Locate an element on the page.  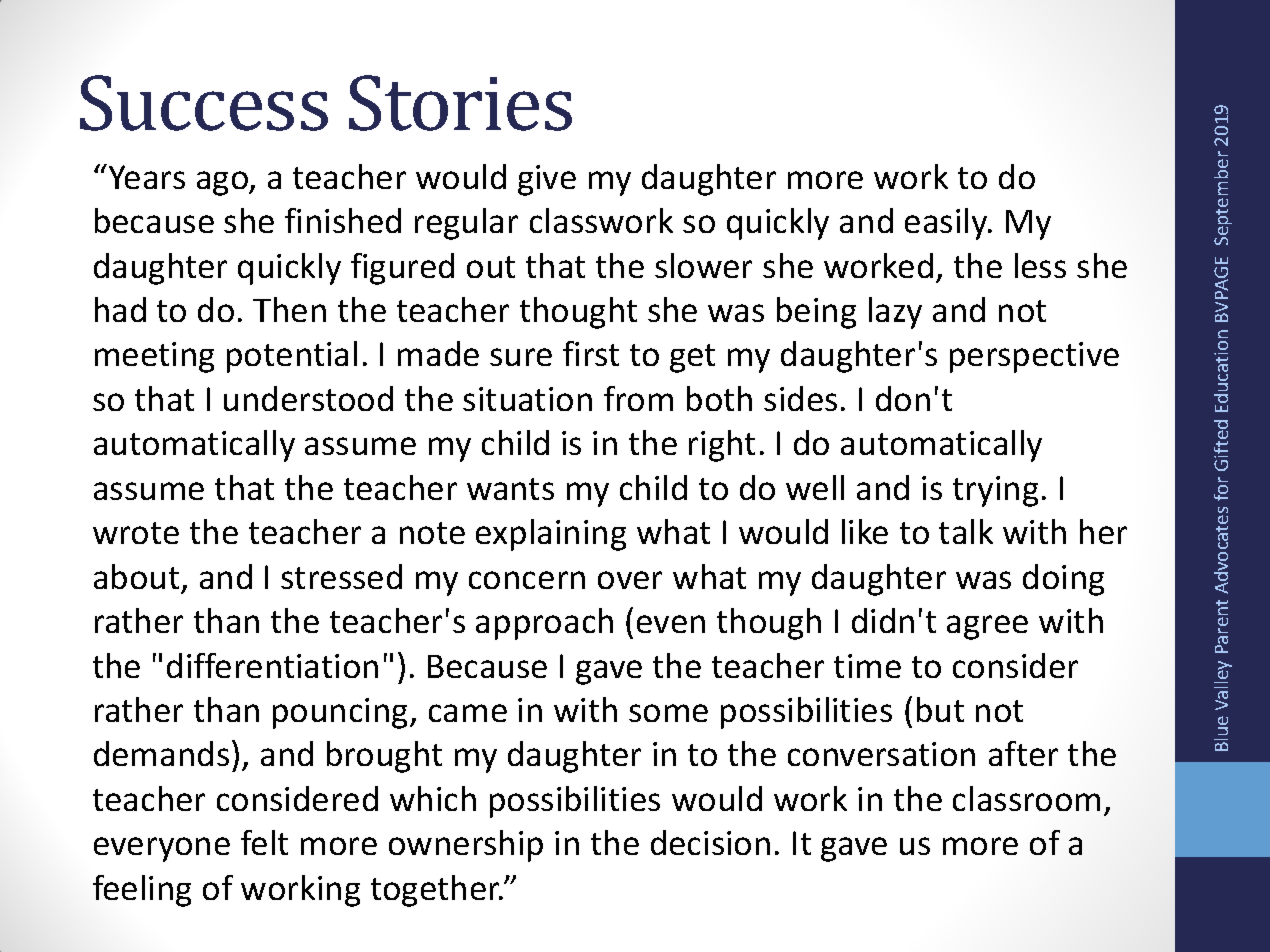
give is located at coordinates (547, 180).
